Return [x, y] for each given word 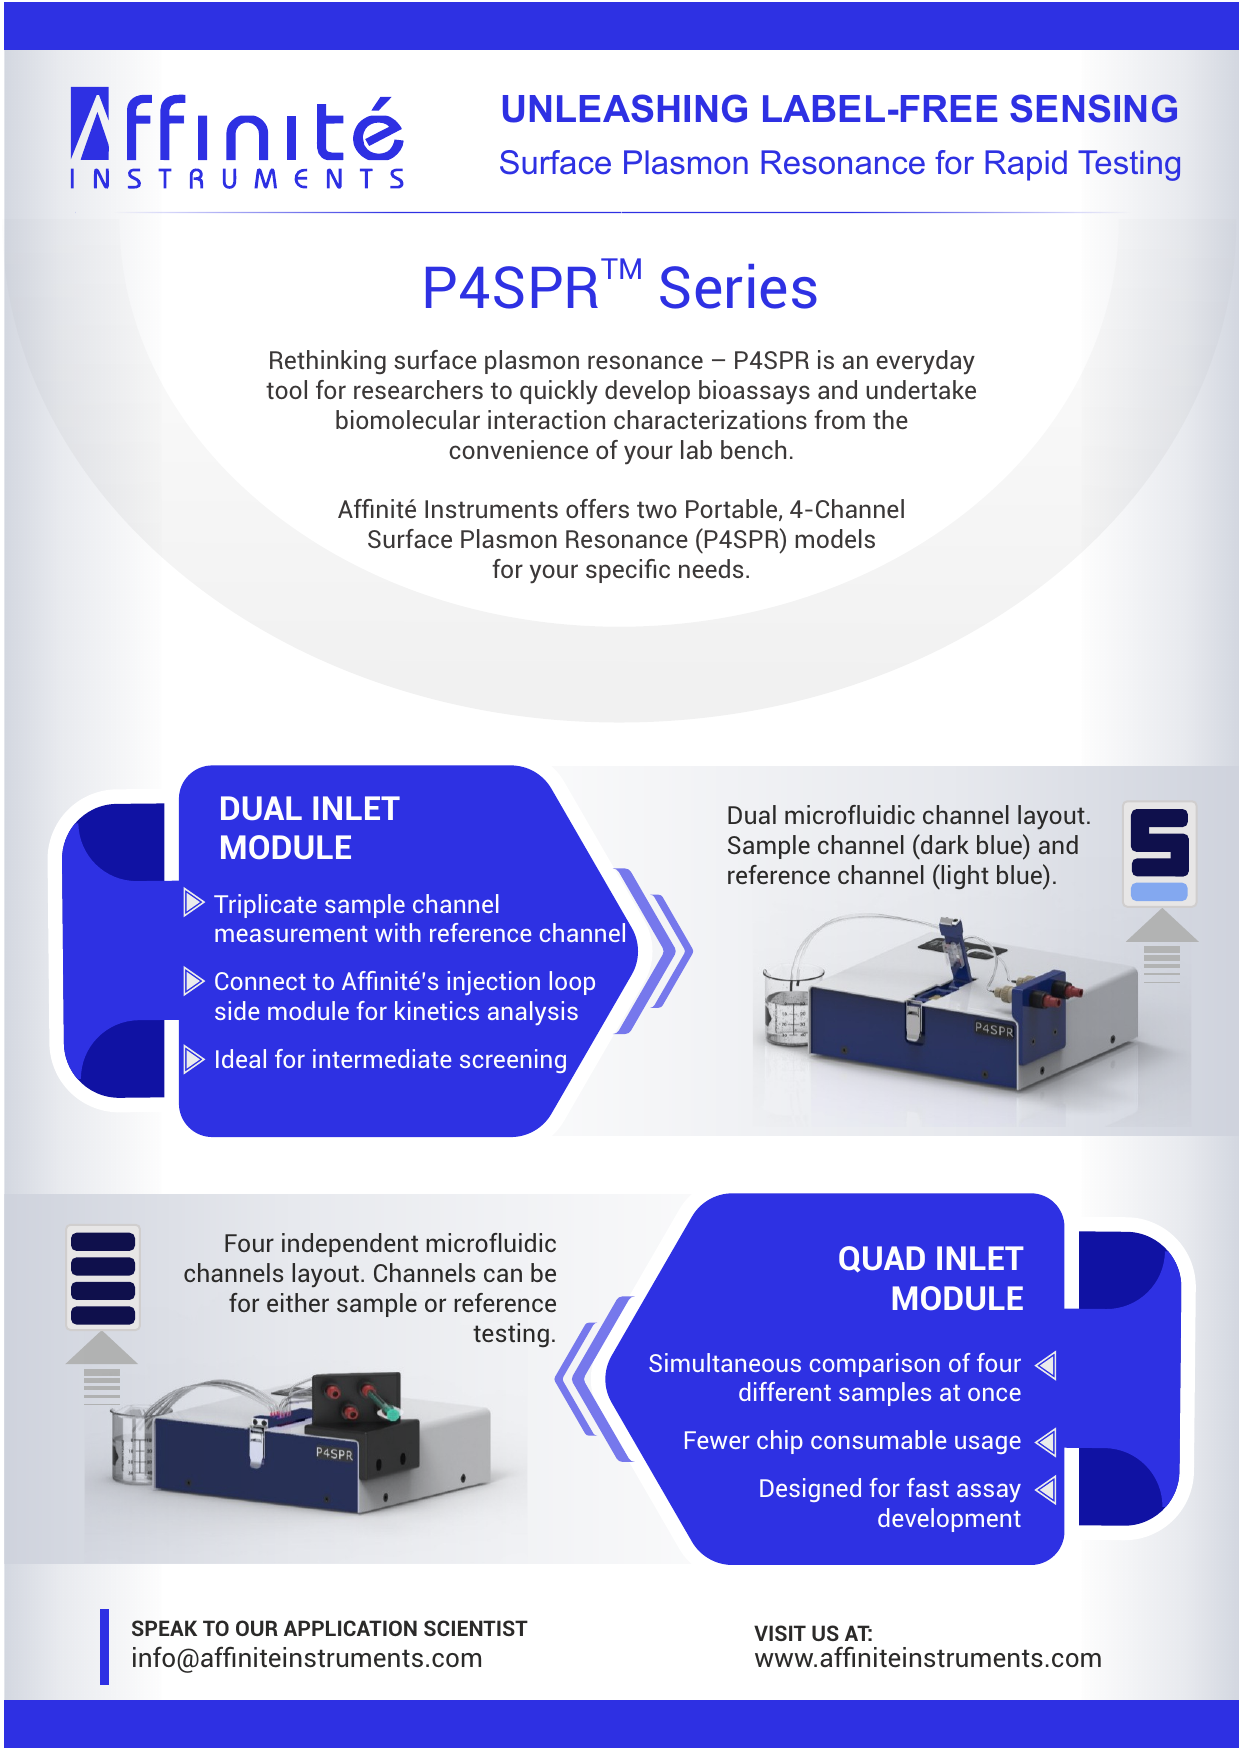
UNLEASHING [625, 108]
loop [572, 983]
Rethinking [328, 362]
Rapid [1026, 165]
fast [928, 1487]
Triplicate [265, 906]
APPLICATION [350, 1628]
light [964, 877]
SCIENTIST [476, 1628]
